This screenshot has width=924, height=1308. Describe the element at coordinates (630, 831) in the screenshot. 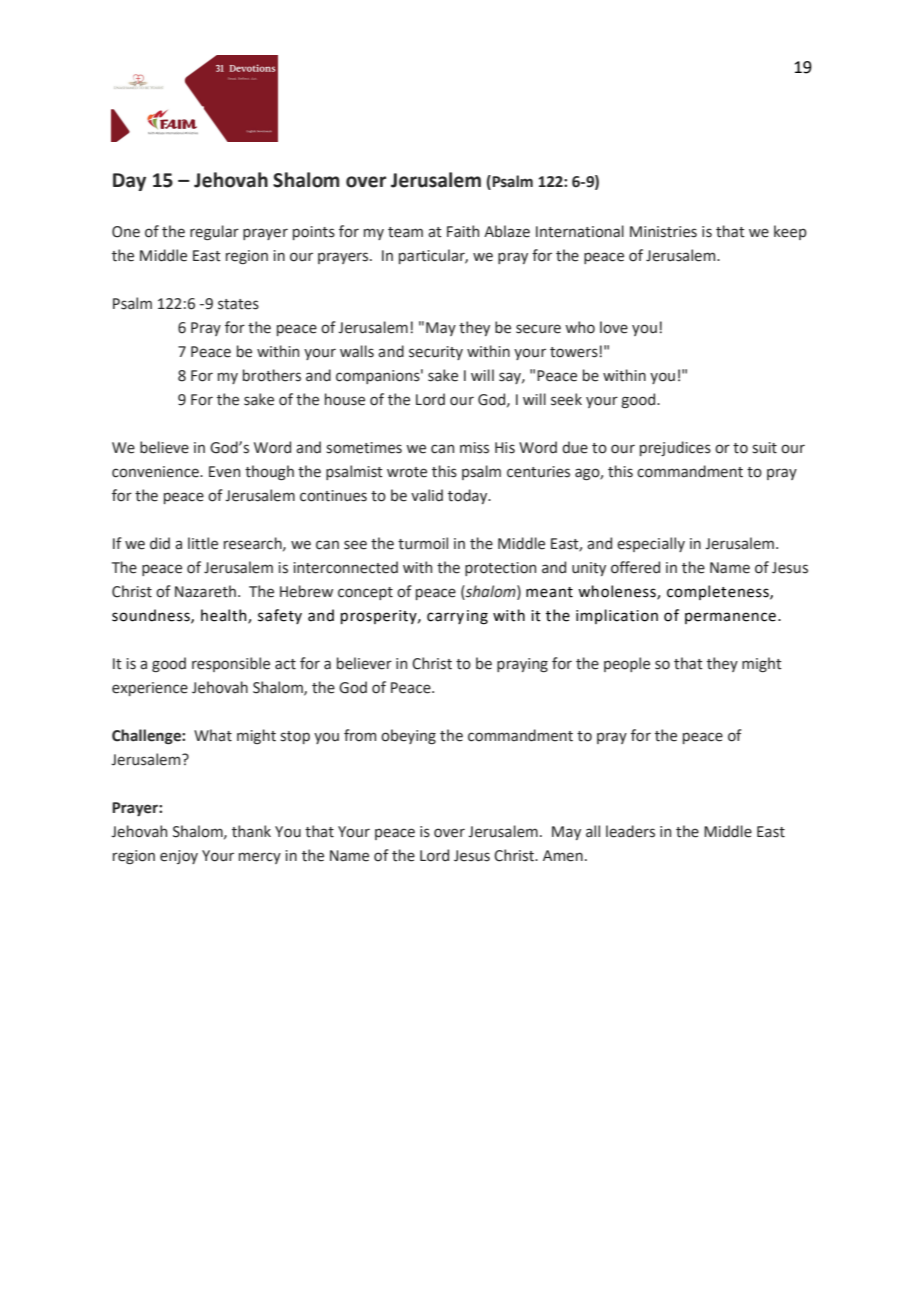

I see `leaders` at that location.
